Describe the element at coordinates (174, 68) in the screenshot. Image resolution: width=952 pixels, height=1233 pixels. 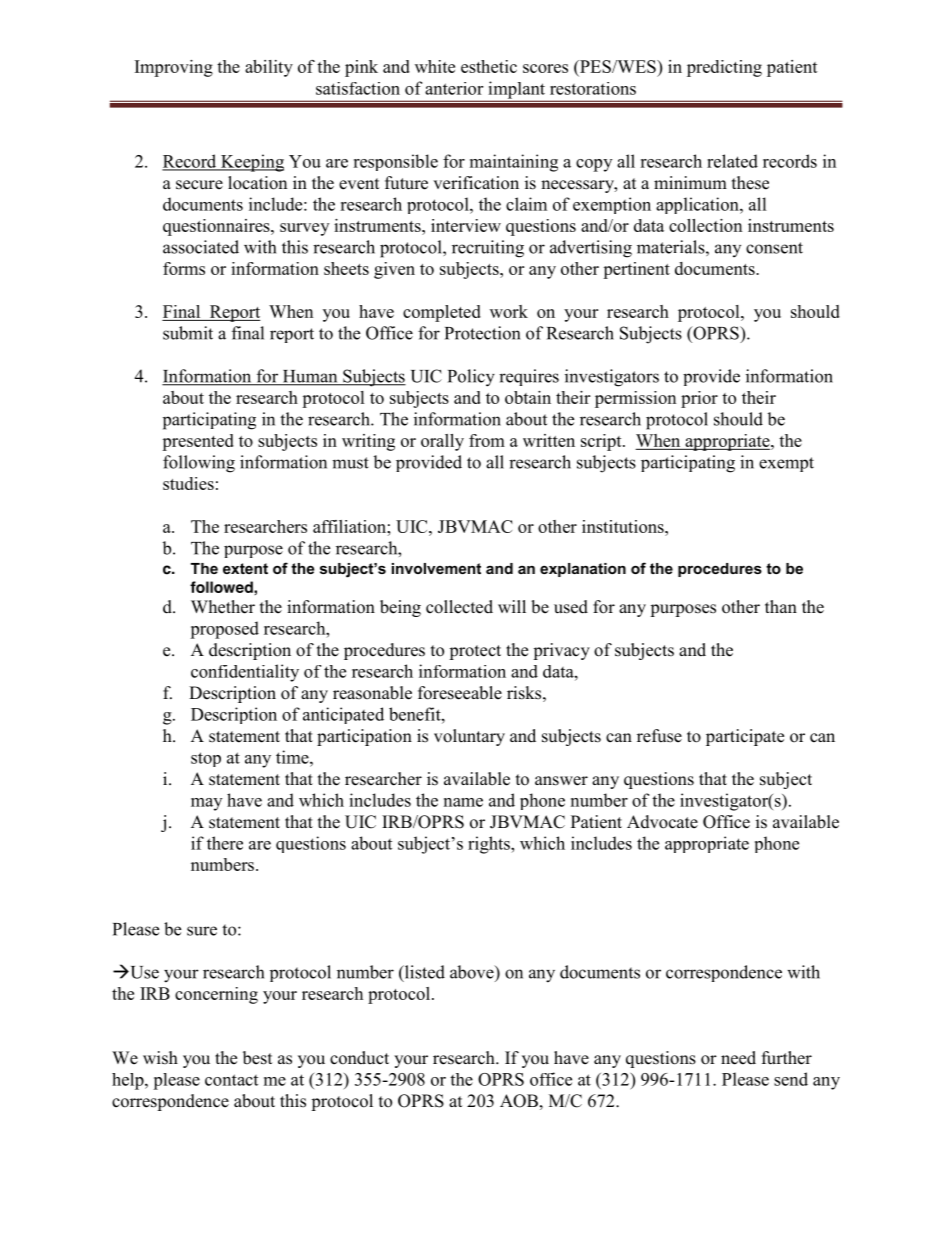
I see `Improving` at that location.
